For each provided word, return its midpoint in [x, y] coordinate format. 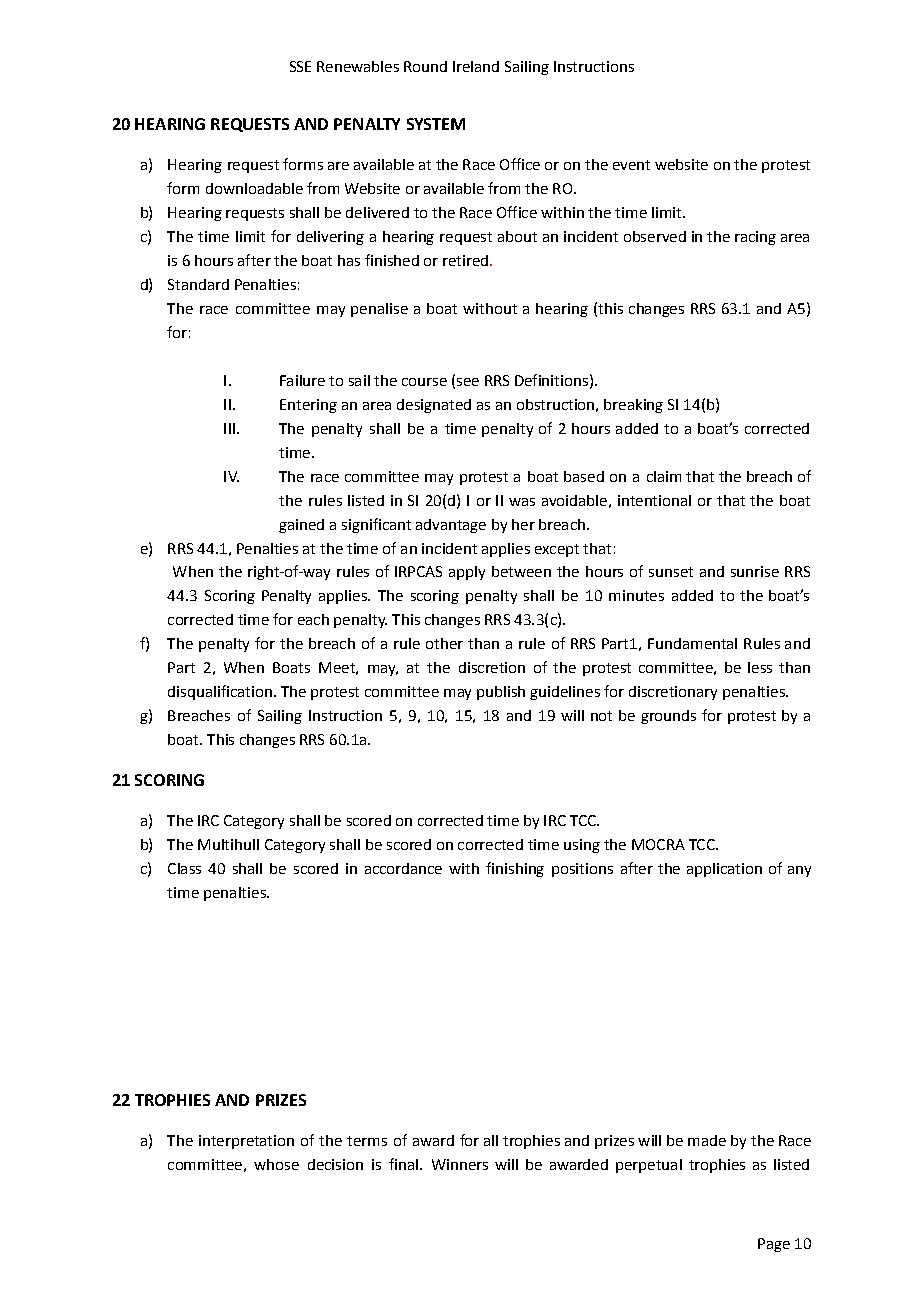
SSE [300, 66]
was [522, 502]
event [631, 165]
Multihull [228, 844]
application [724, 870]
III [229, 428]
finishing [515, 869]
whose [276, 1164]
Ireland [476, 66]
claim [664, 476]
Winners [460, 1164]
